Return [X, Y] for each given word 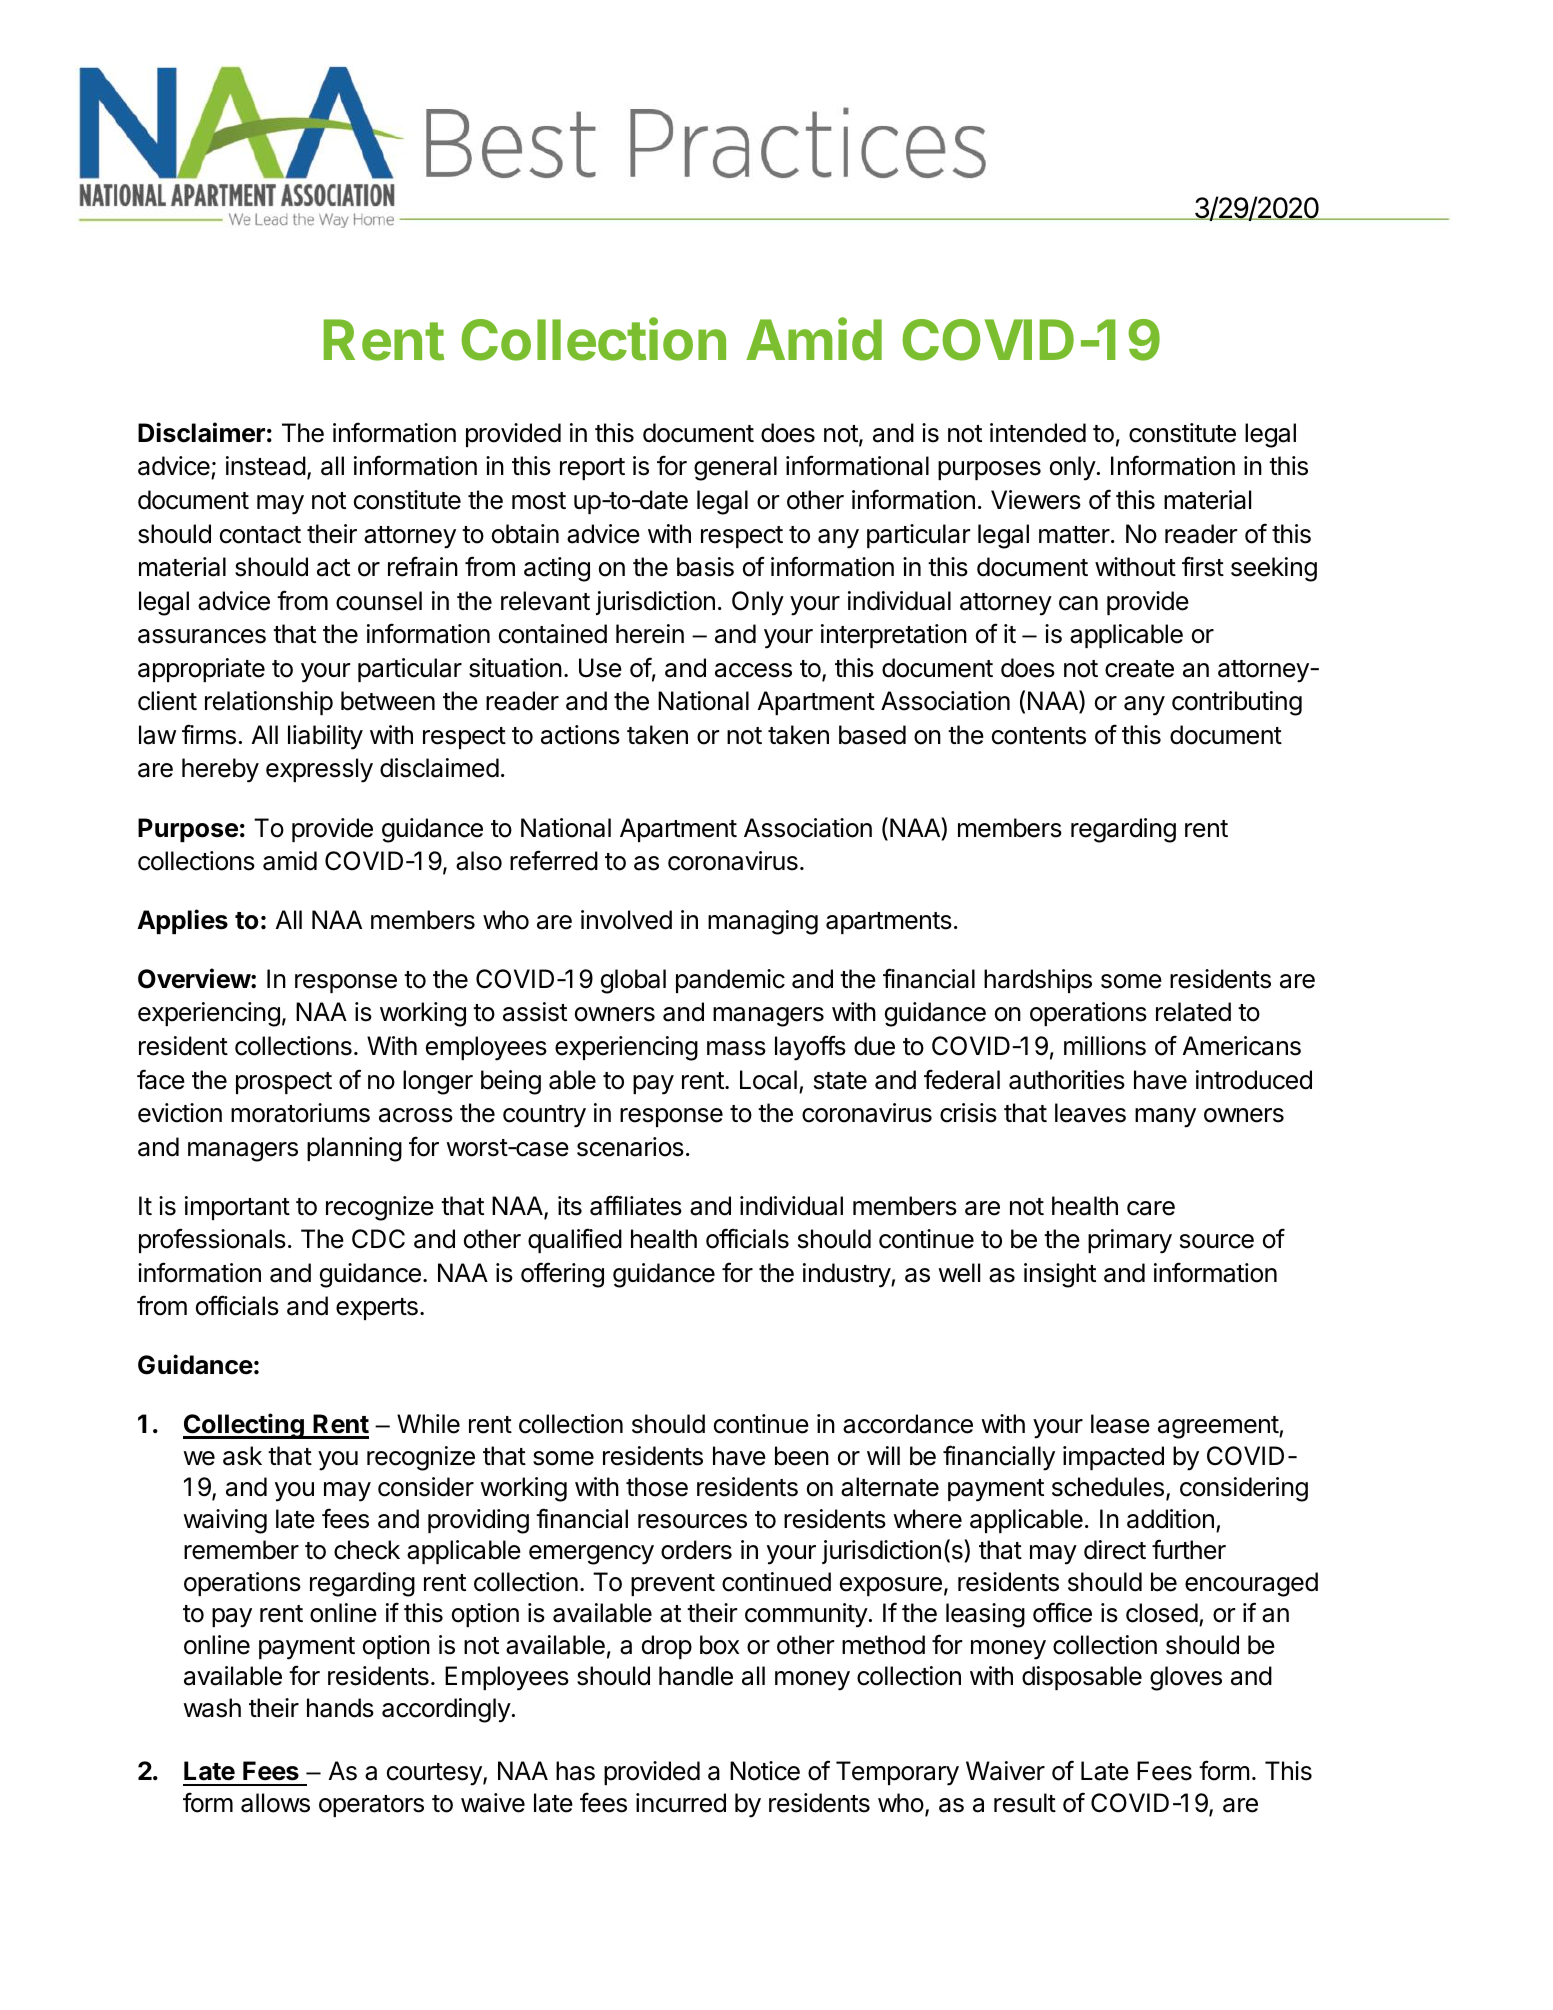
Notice [765, 1771]
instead [266, 466]
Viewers [1036, 500]
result [1025, 1803]
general [735, 468]
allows [275, 1803]
